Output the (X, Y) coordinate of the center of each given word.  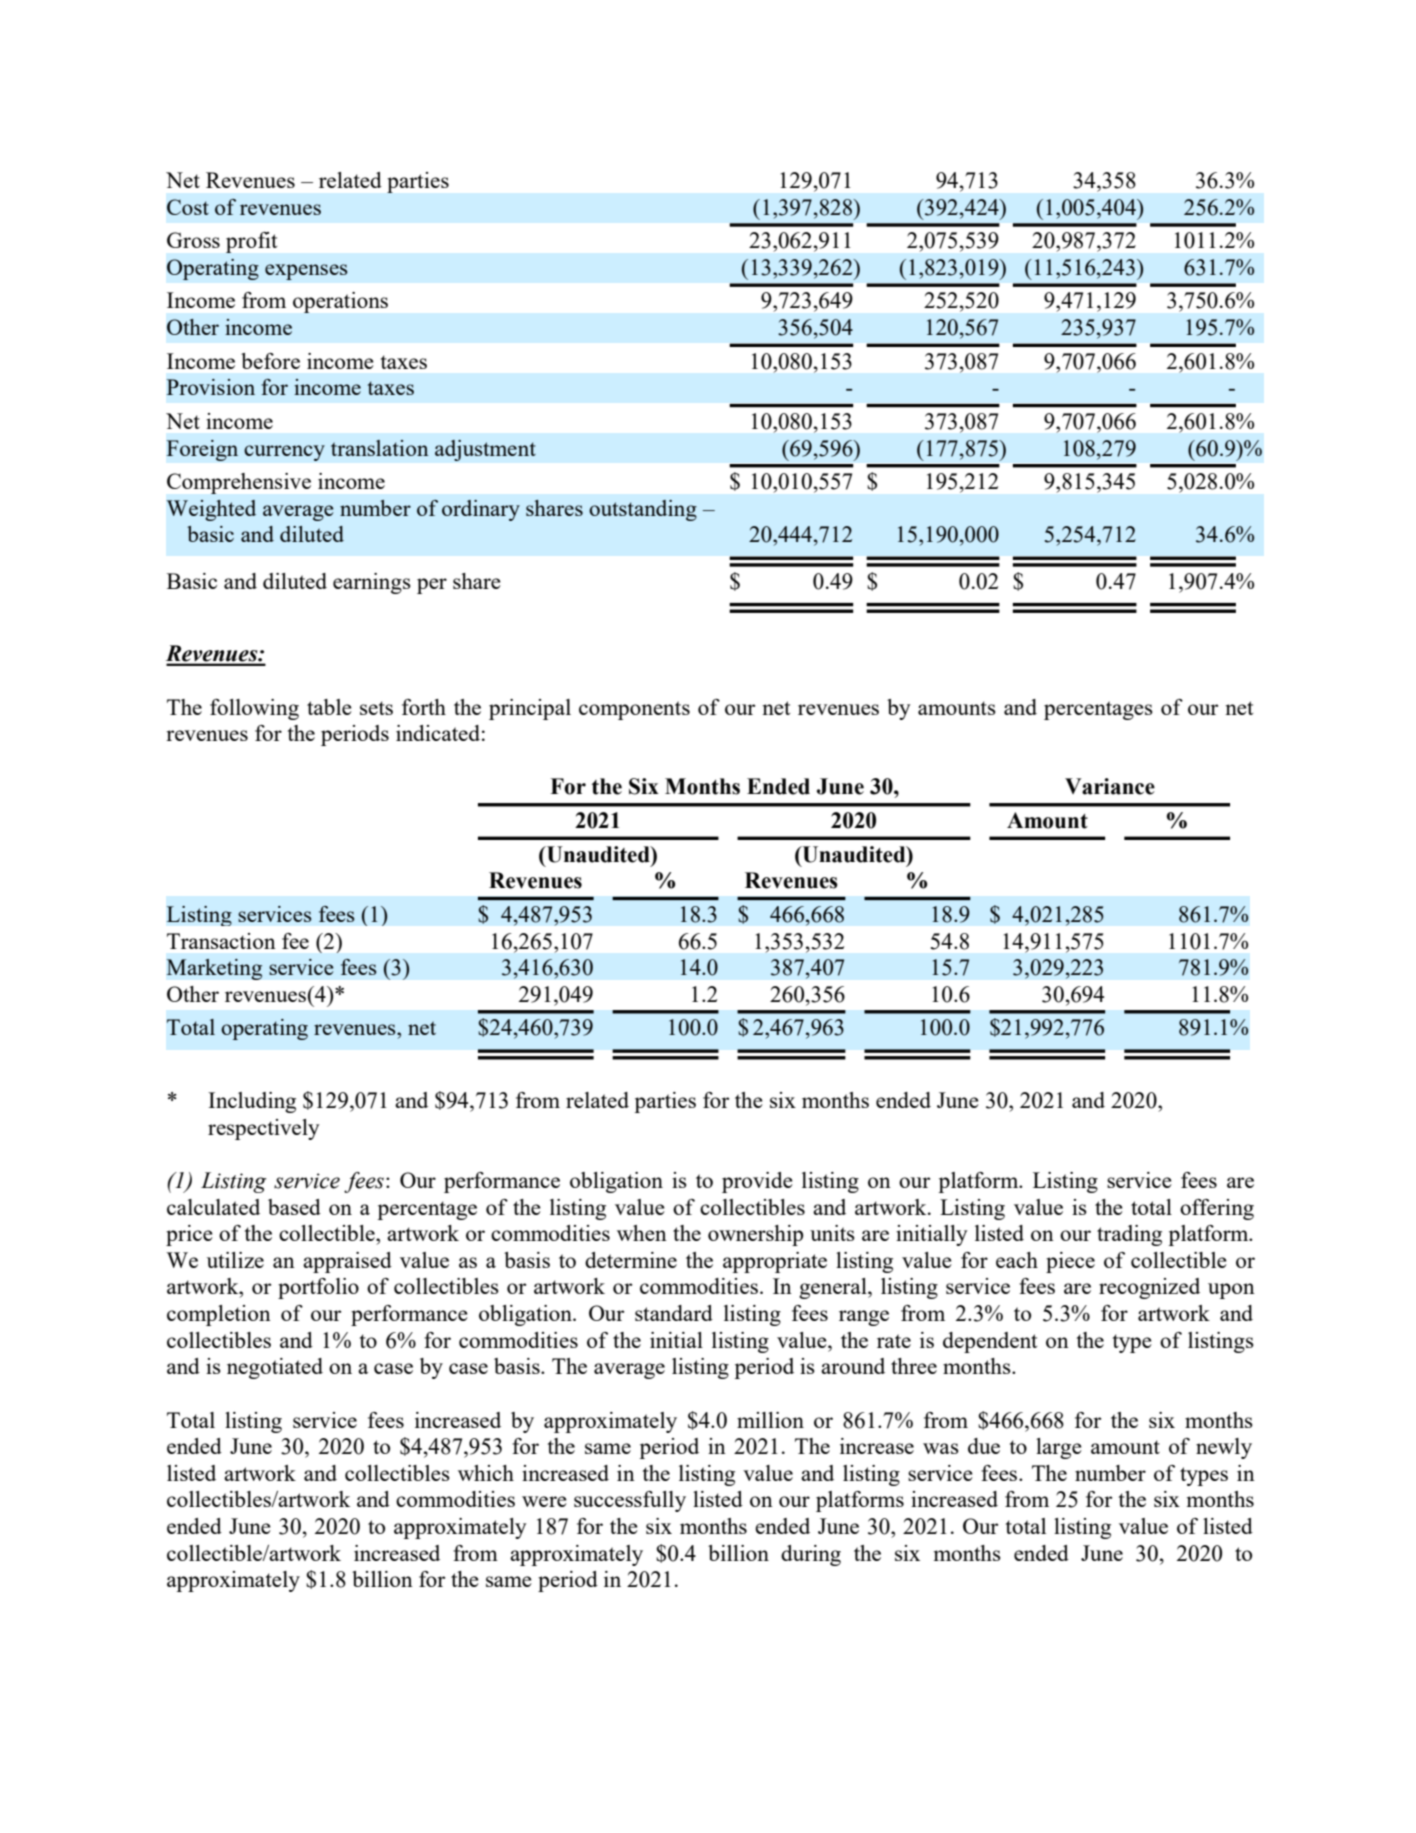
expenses (306, 272)
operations (340, 302)
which (486, 1473)
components (634, 710)
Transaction (221, 941)
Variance (1110, 786)
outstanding (643, 510)
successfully (630, 1501)
